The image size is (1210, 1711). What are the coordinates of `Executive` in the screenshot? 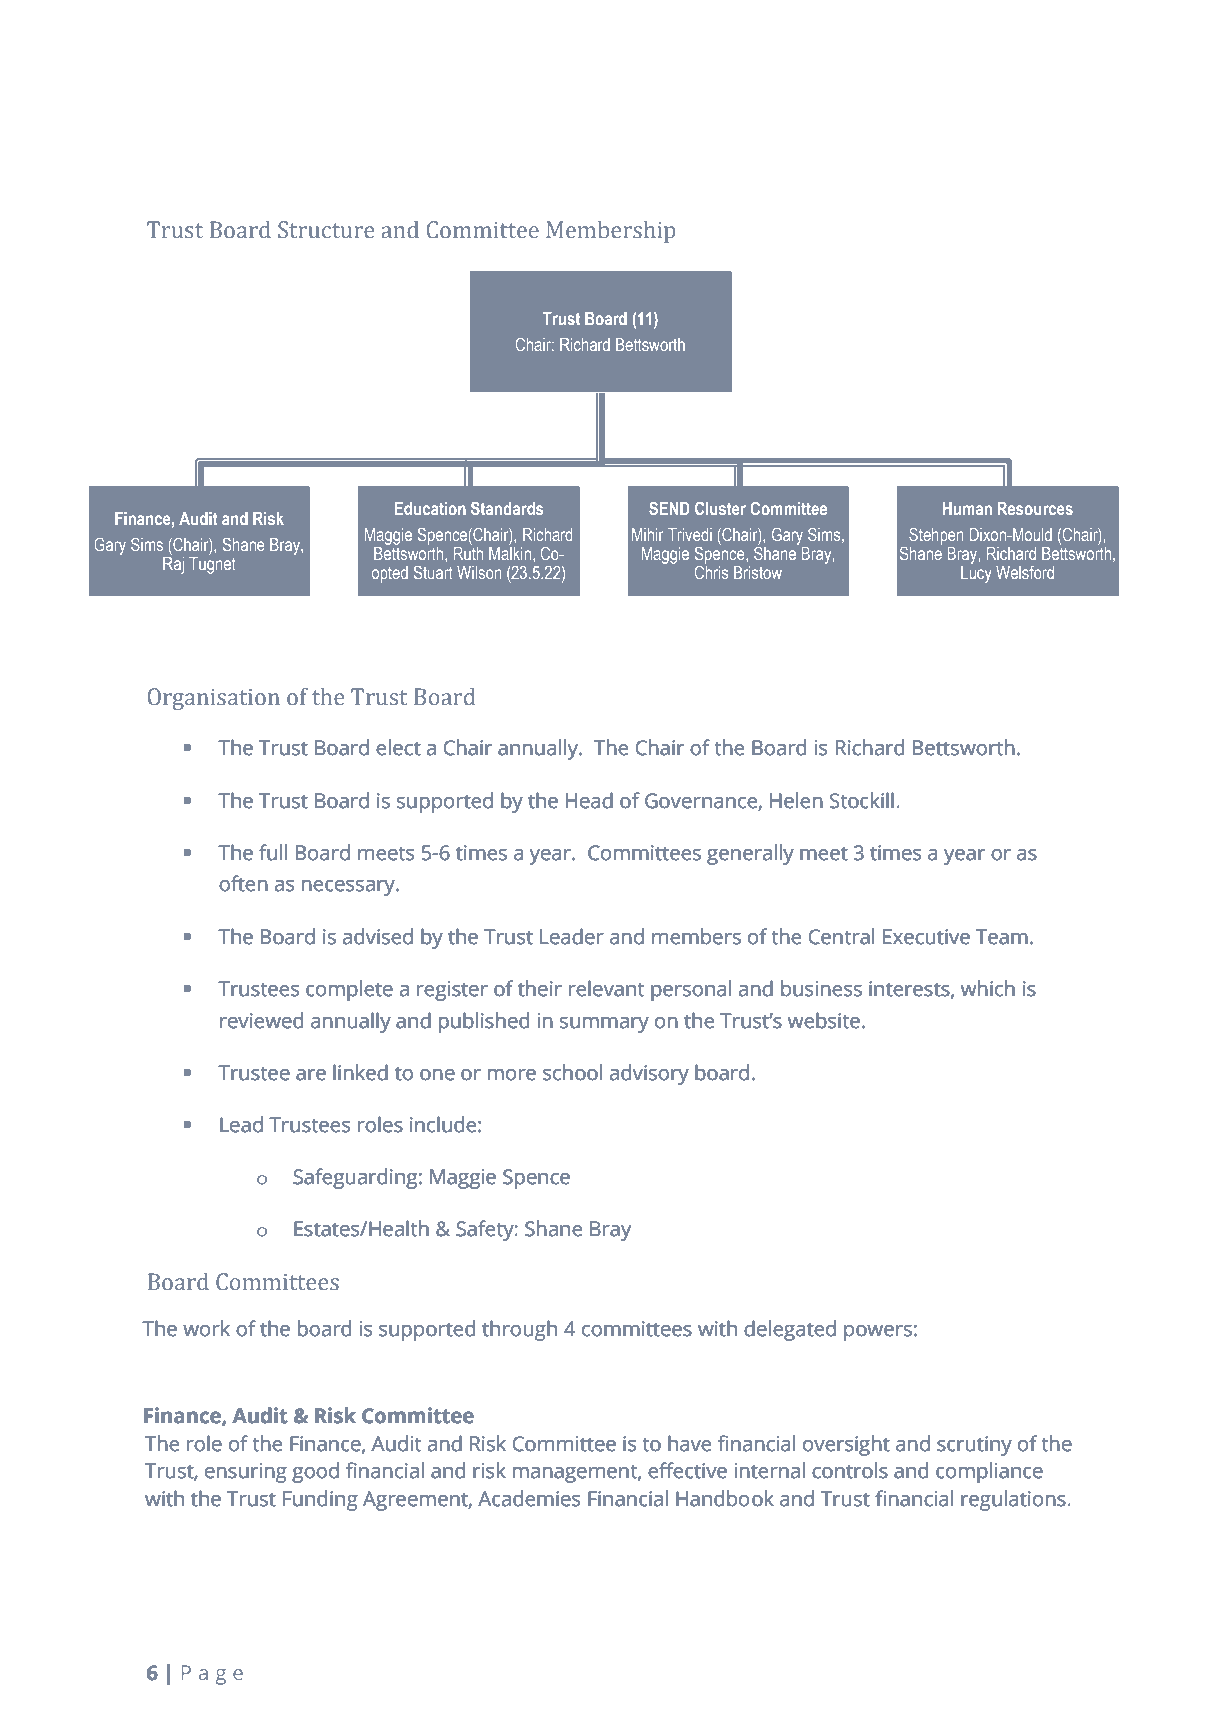 It's located at (926, 937).
